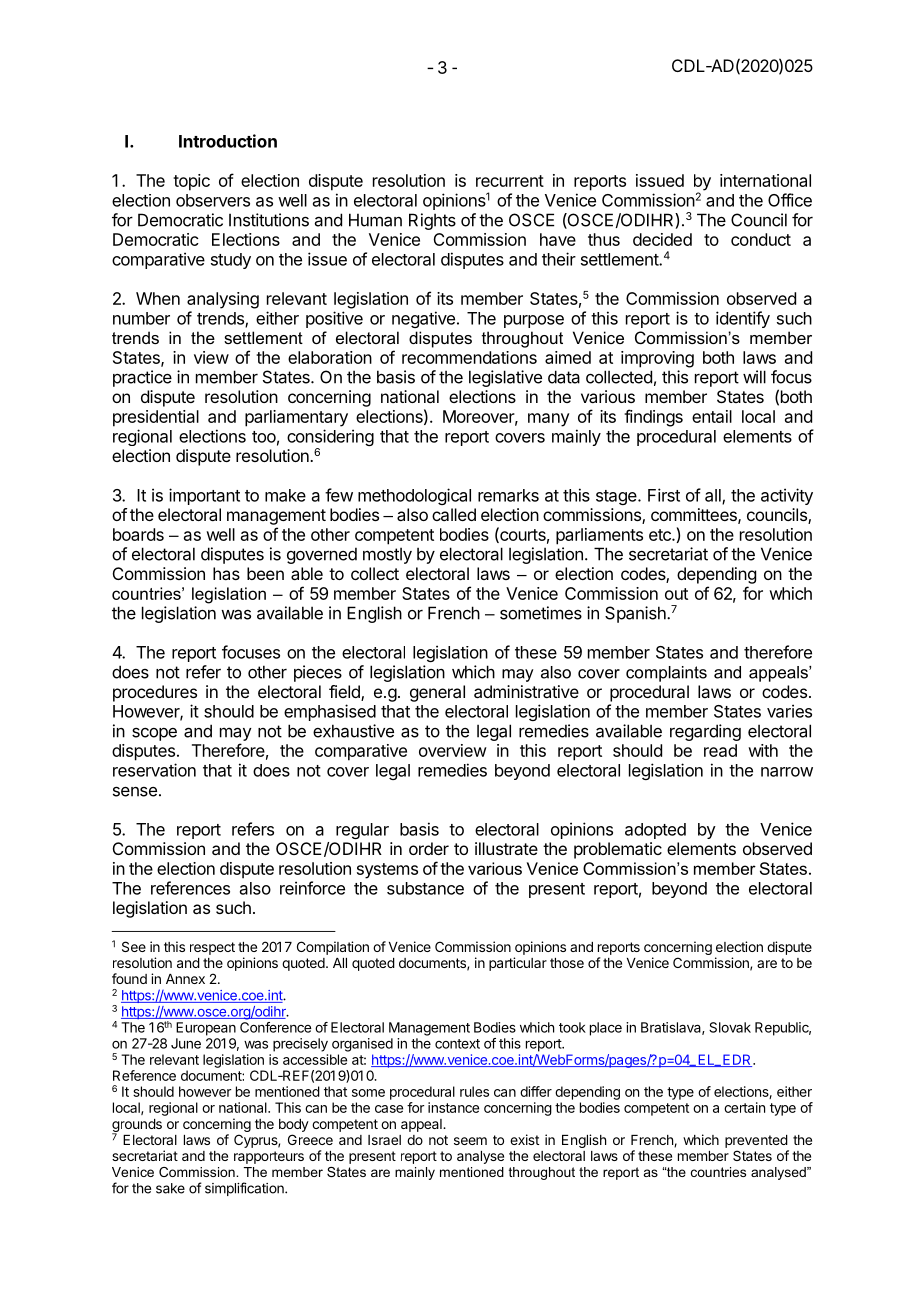 The image size is (924, 1308). Describe the element at coordinates (655, 831) in the page. I see `adopted` at that location.
